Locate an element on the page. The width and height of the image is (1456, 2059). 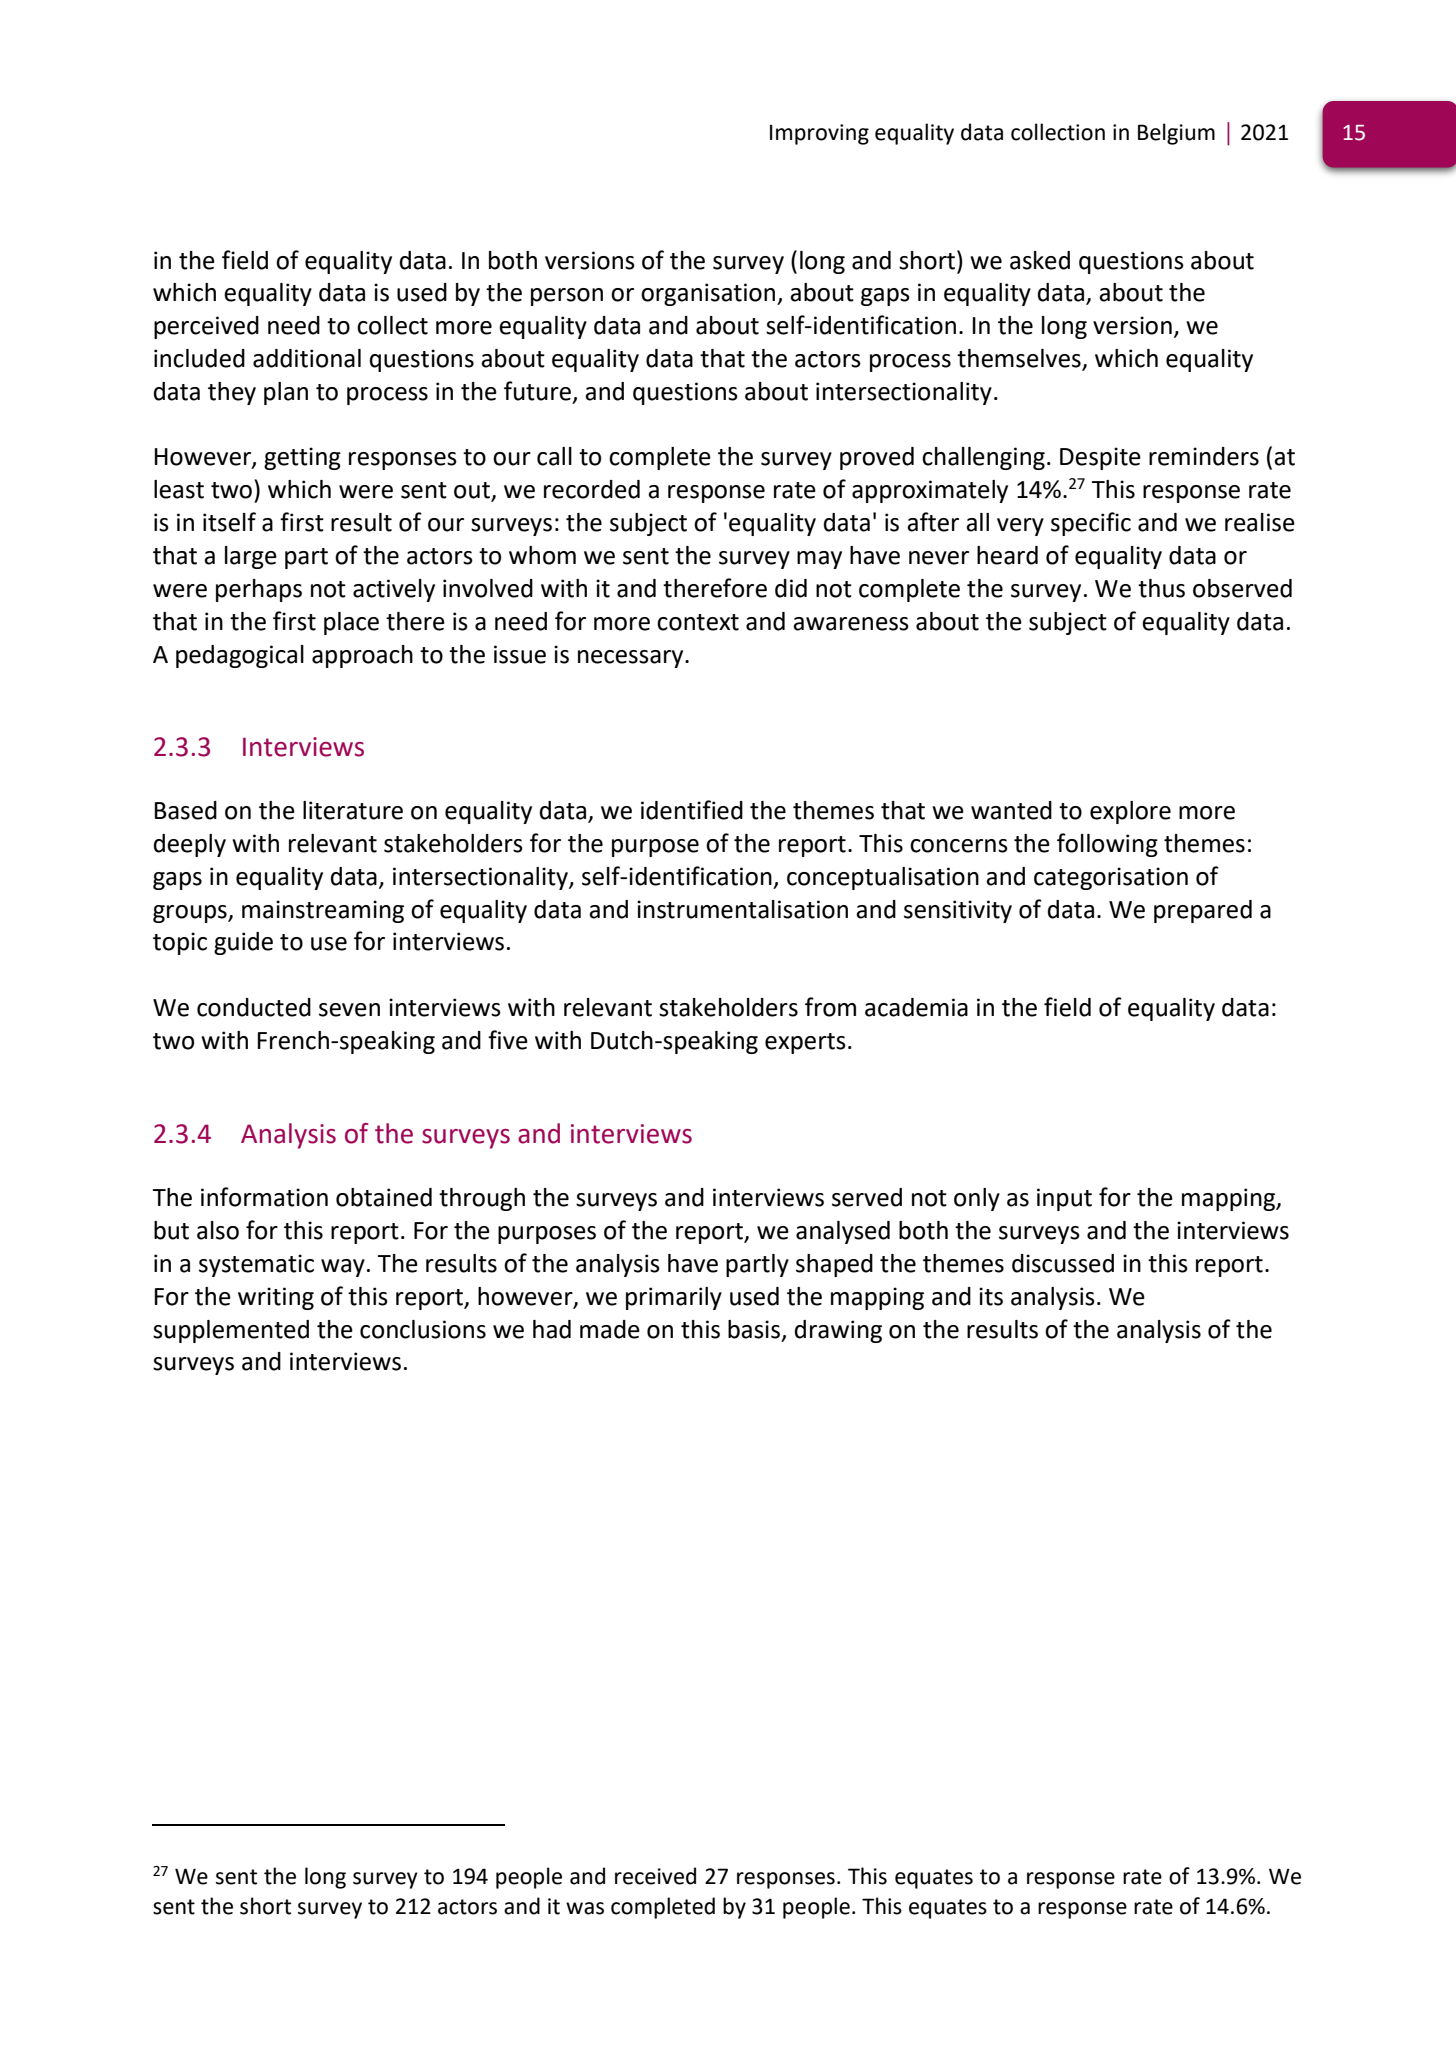
Improving is located at coordinates (819, 134).
